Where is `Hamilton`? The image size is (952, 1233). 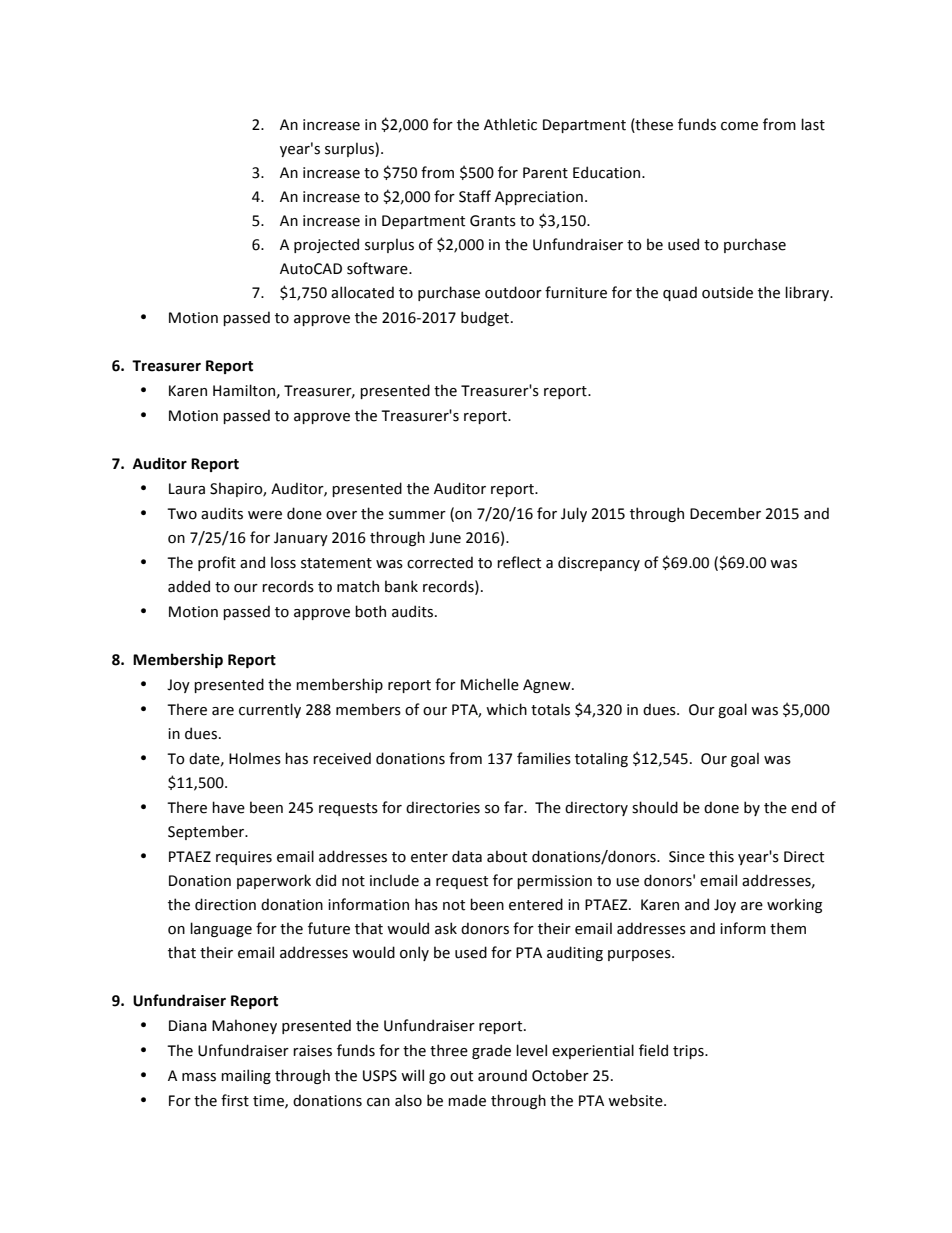 Hamilton is located at coordinates (244, 390).
